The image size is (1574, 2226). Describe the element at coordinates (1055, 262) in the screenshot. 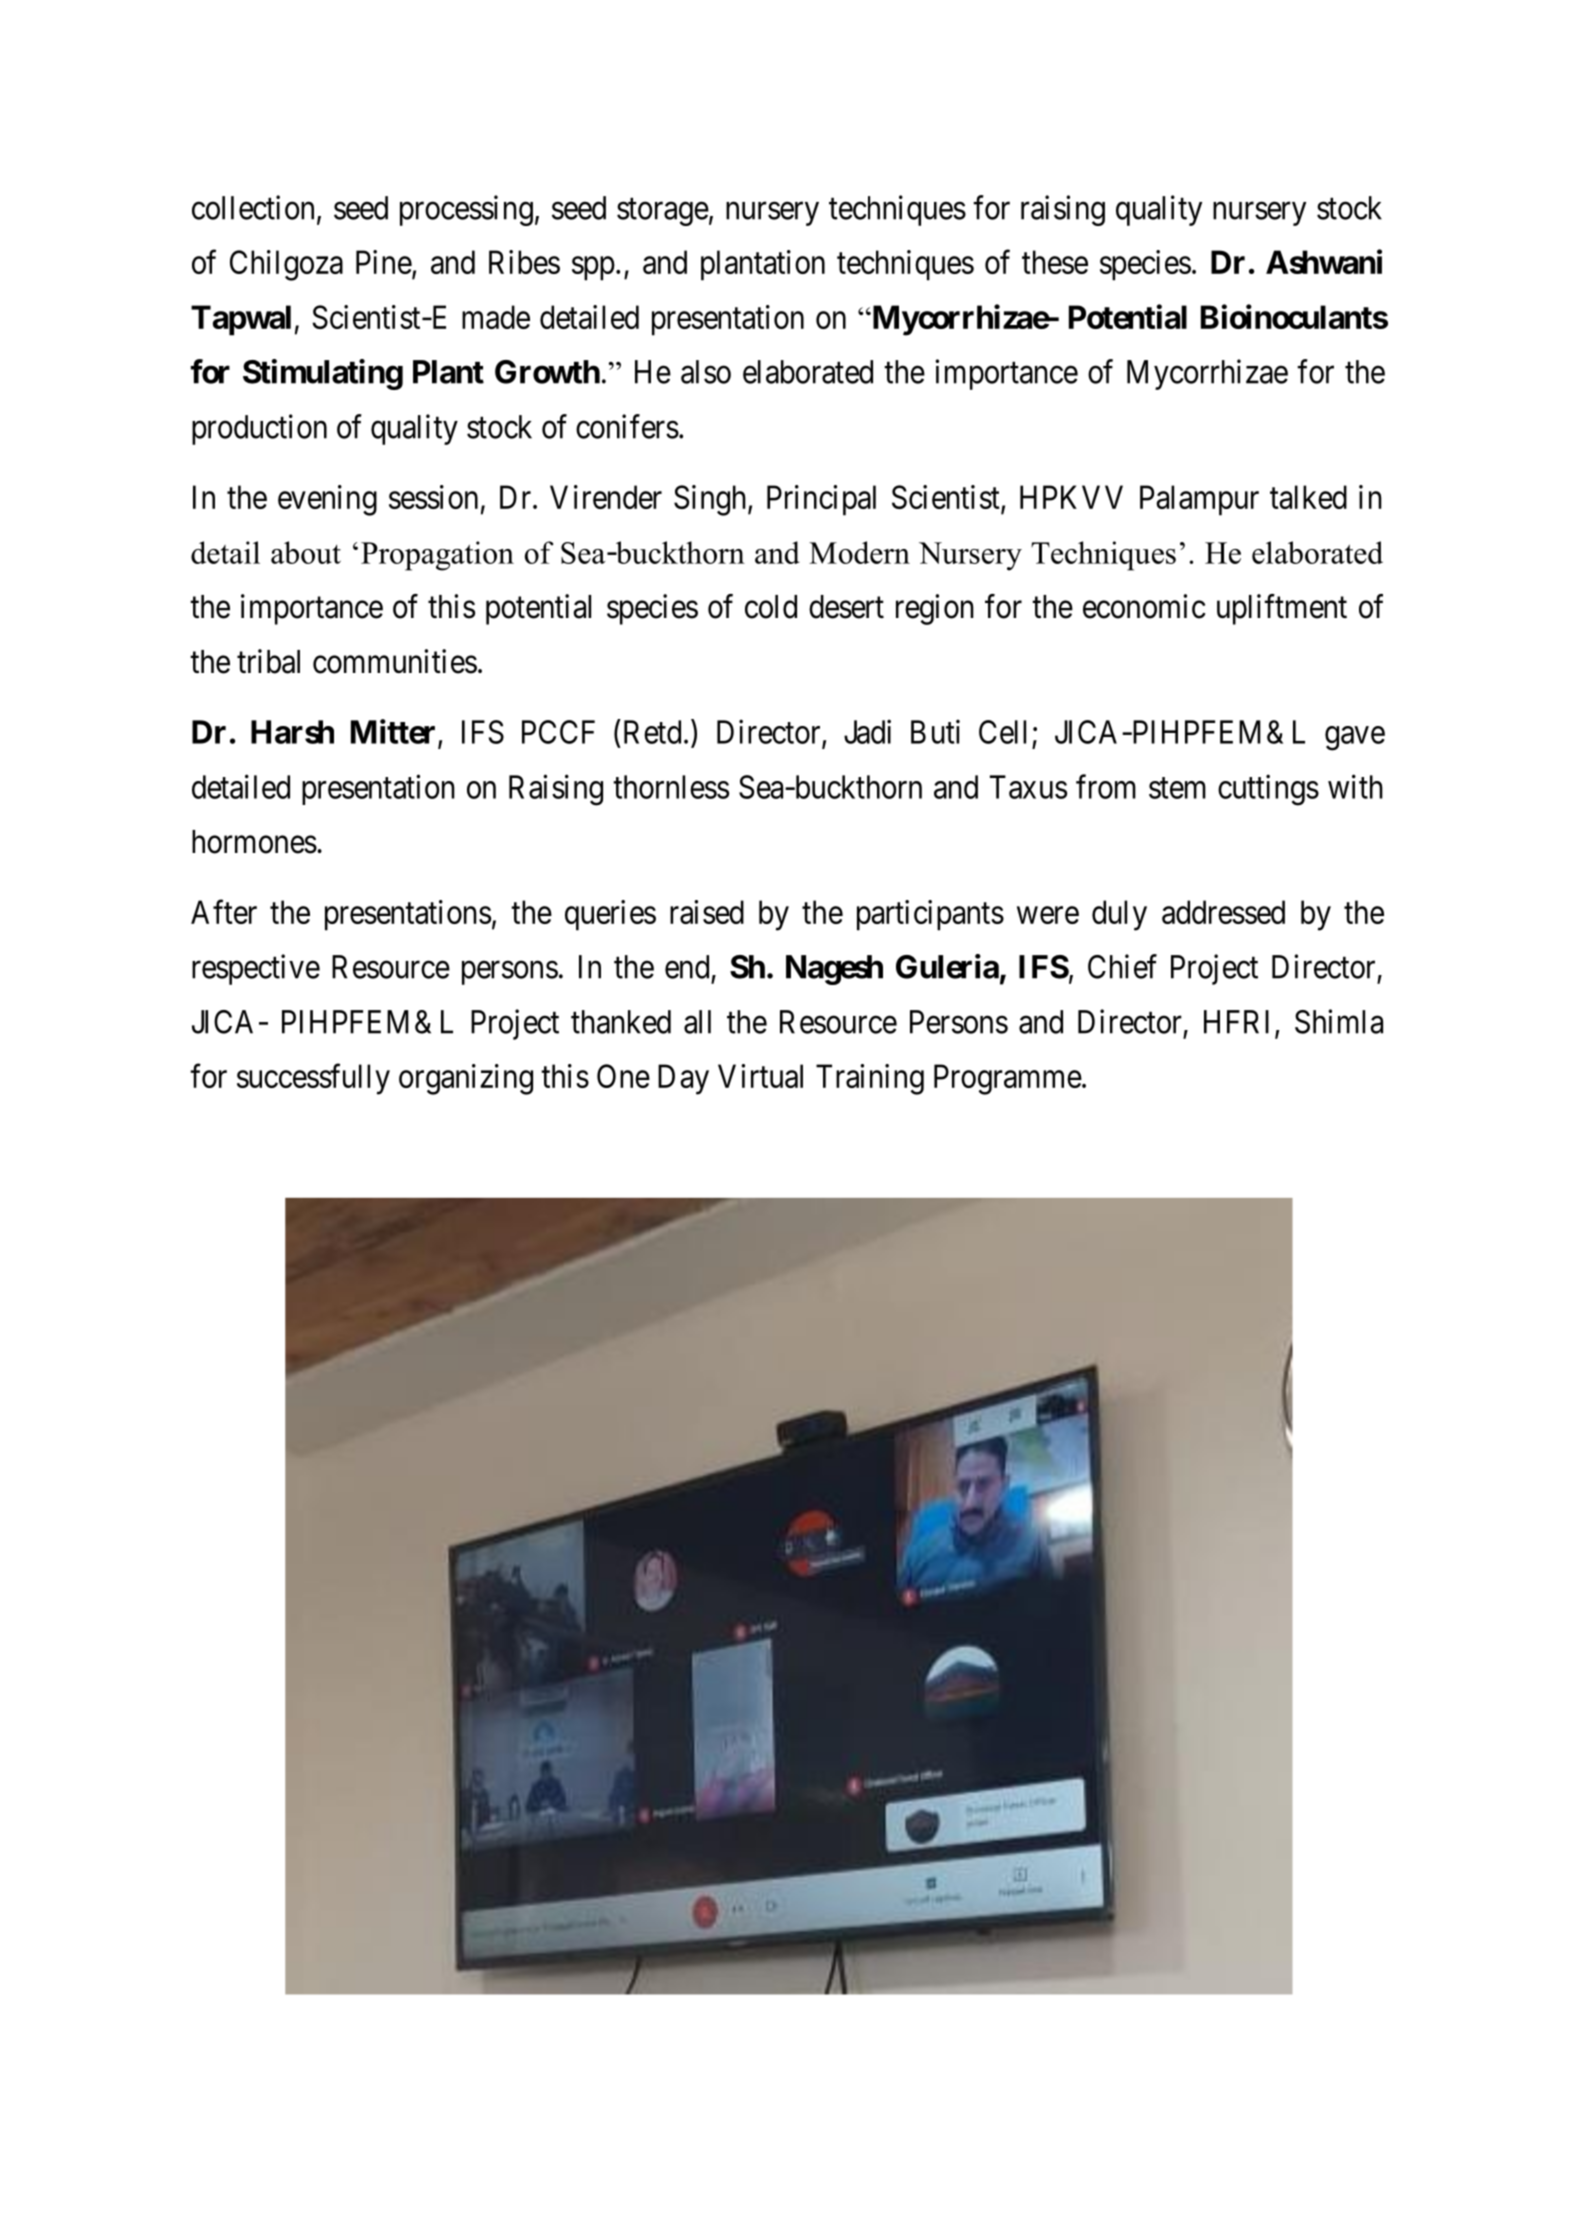

I see `these` at that location.
